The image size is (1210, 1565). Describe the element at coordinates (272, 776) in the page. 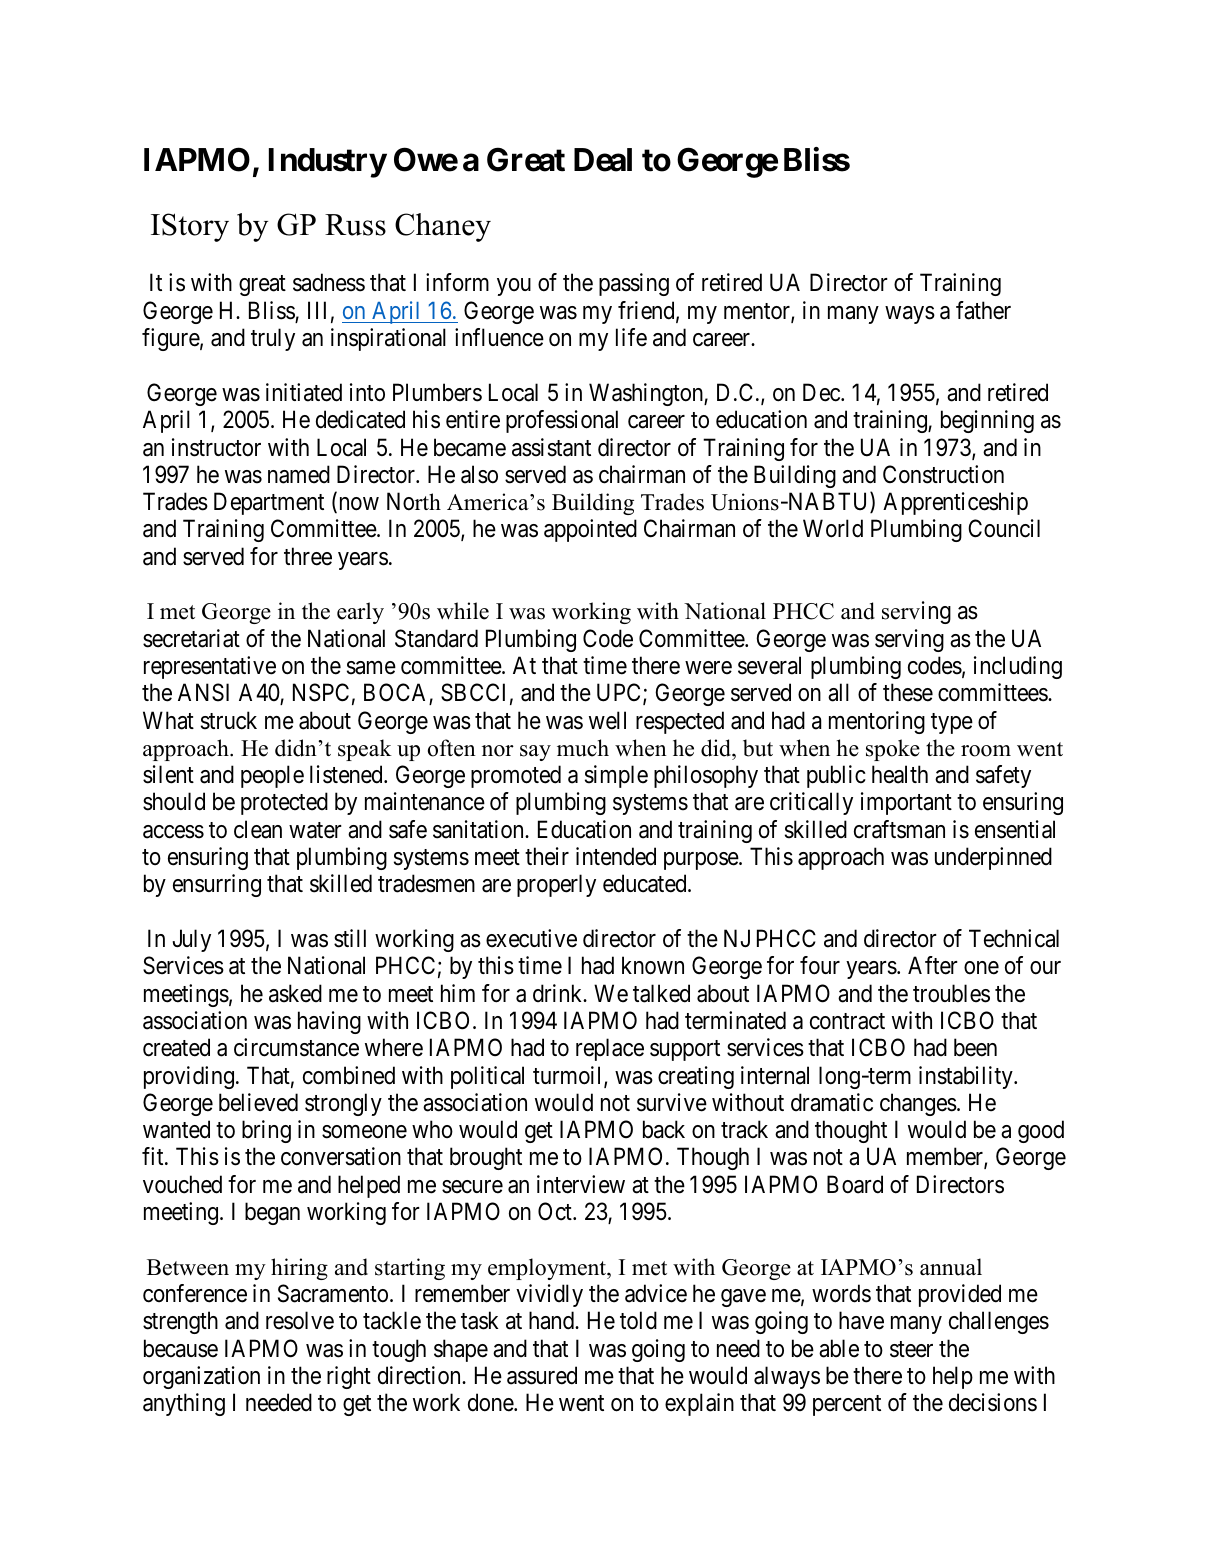

I see `people` at that location.
